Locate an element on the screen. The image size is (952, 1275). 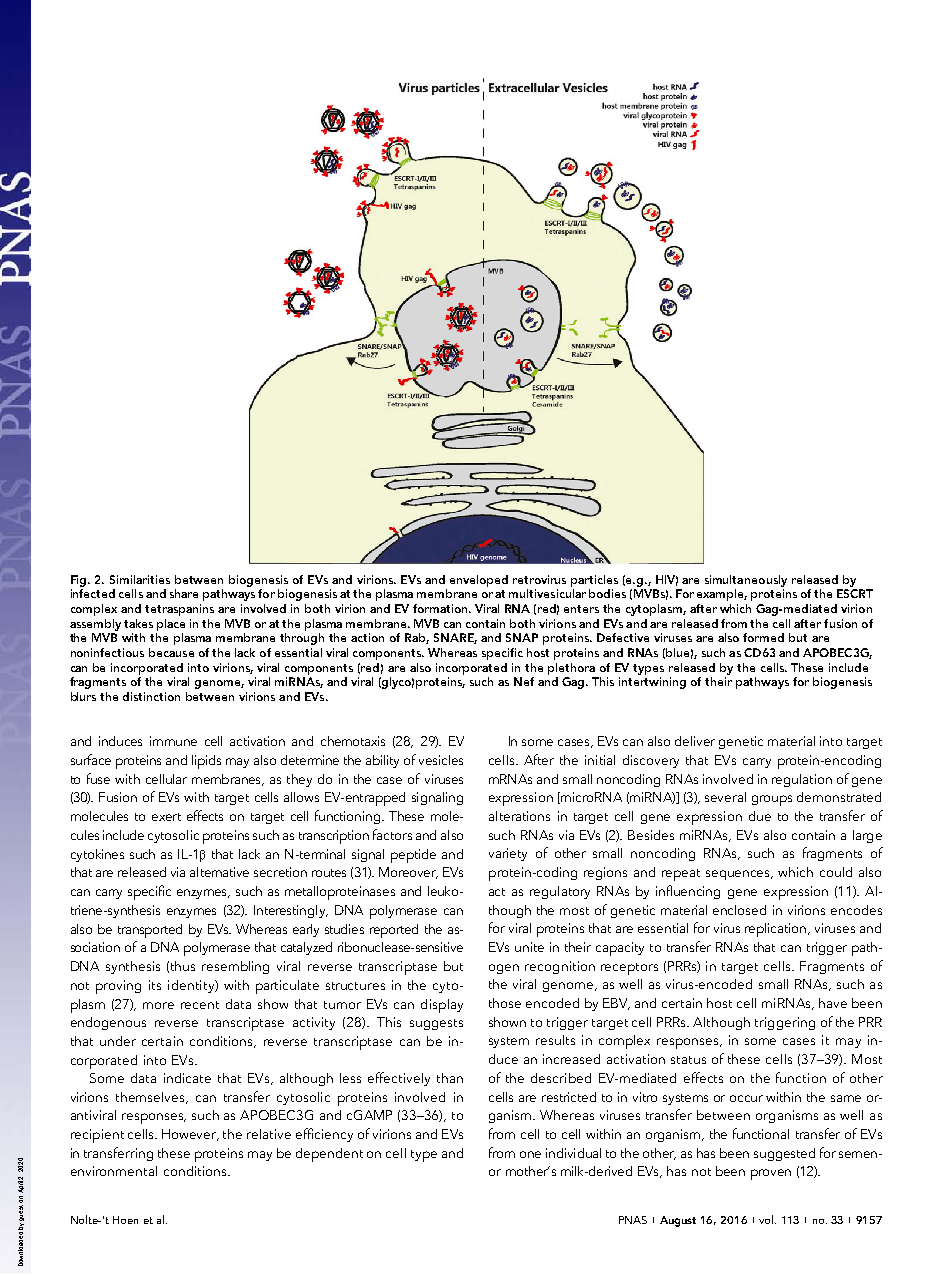
enclosed is located at coordinates (739, 910).
